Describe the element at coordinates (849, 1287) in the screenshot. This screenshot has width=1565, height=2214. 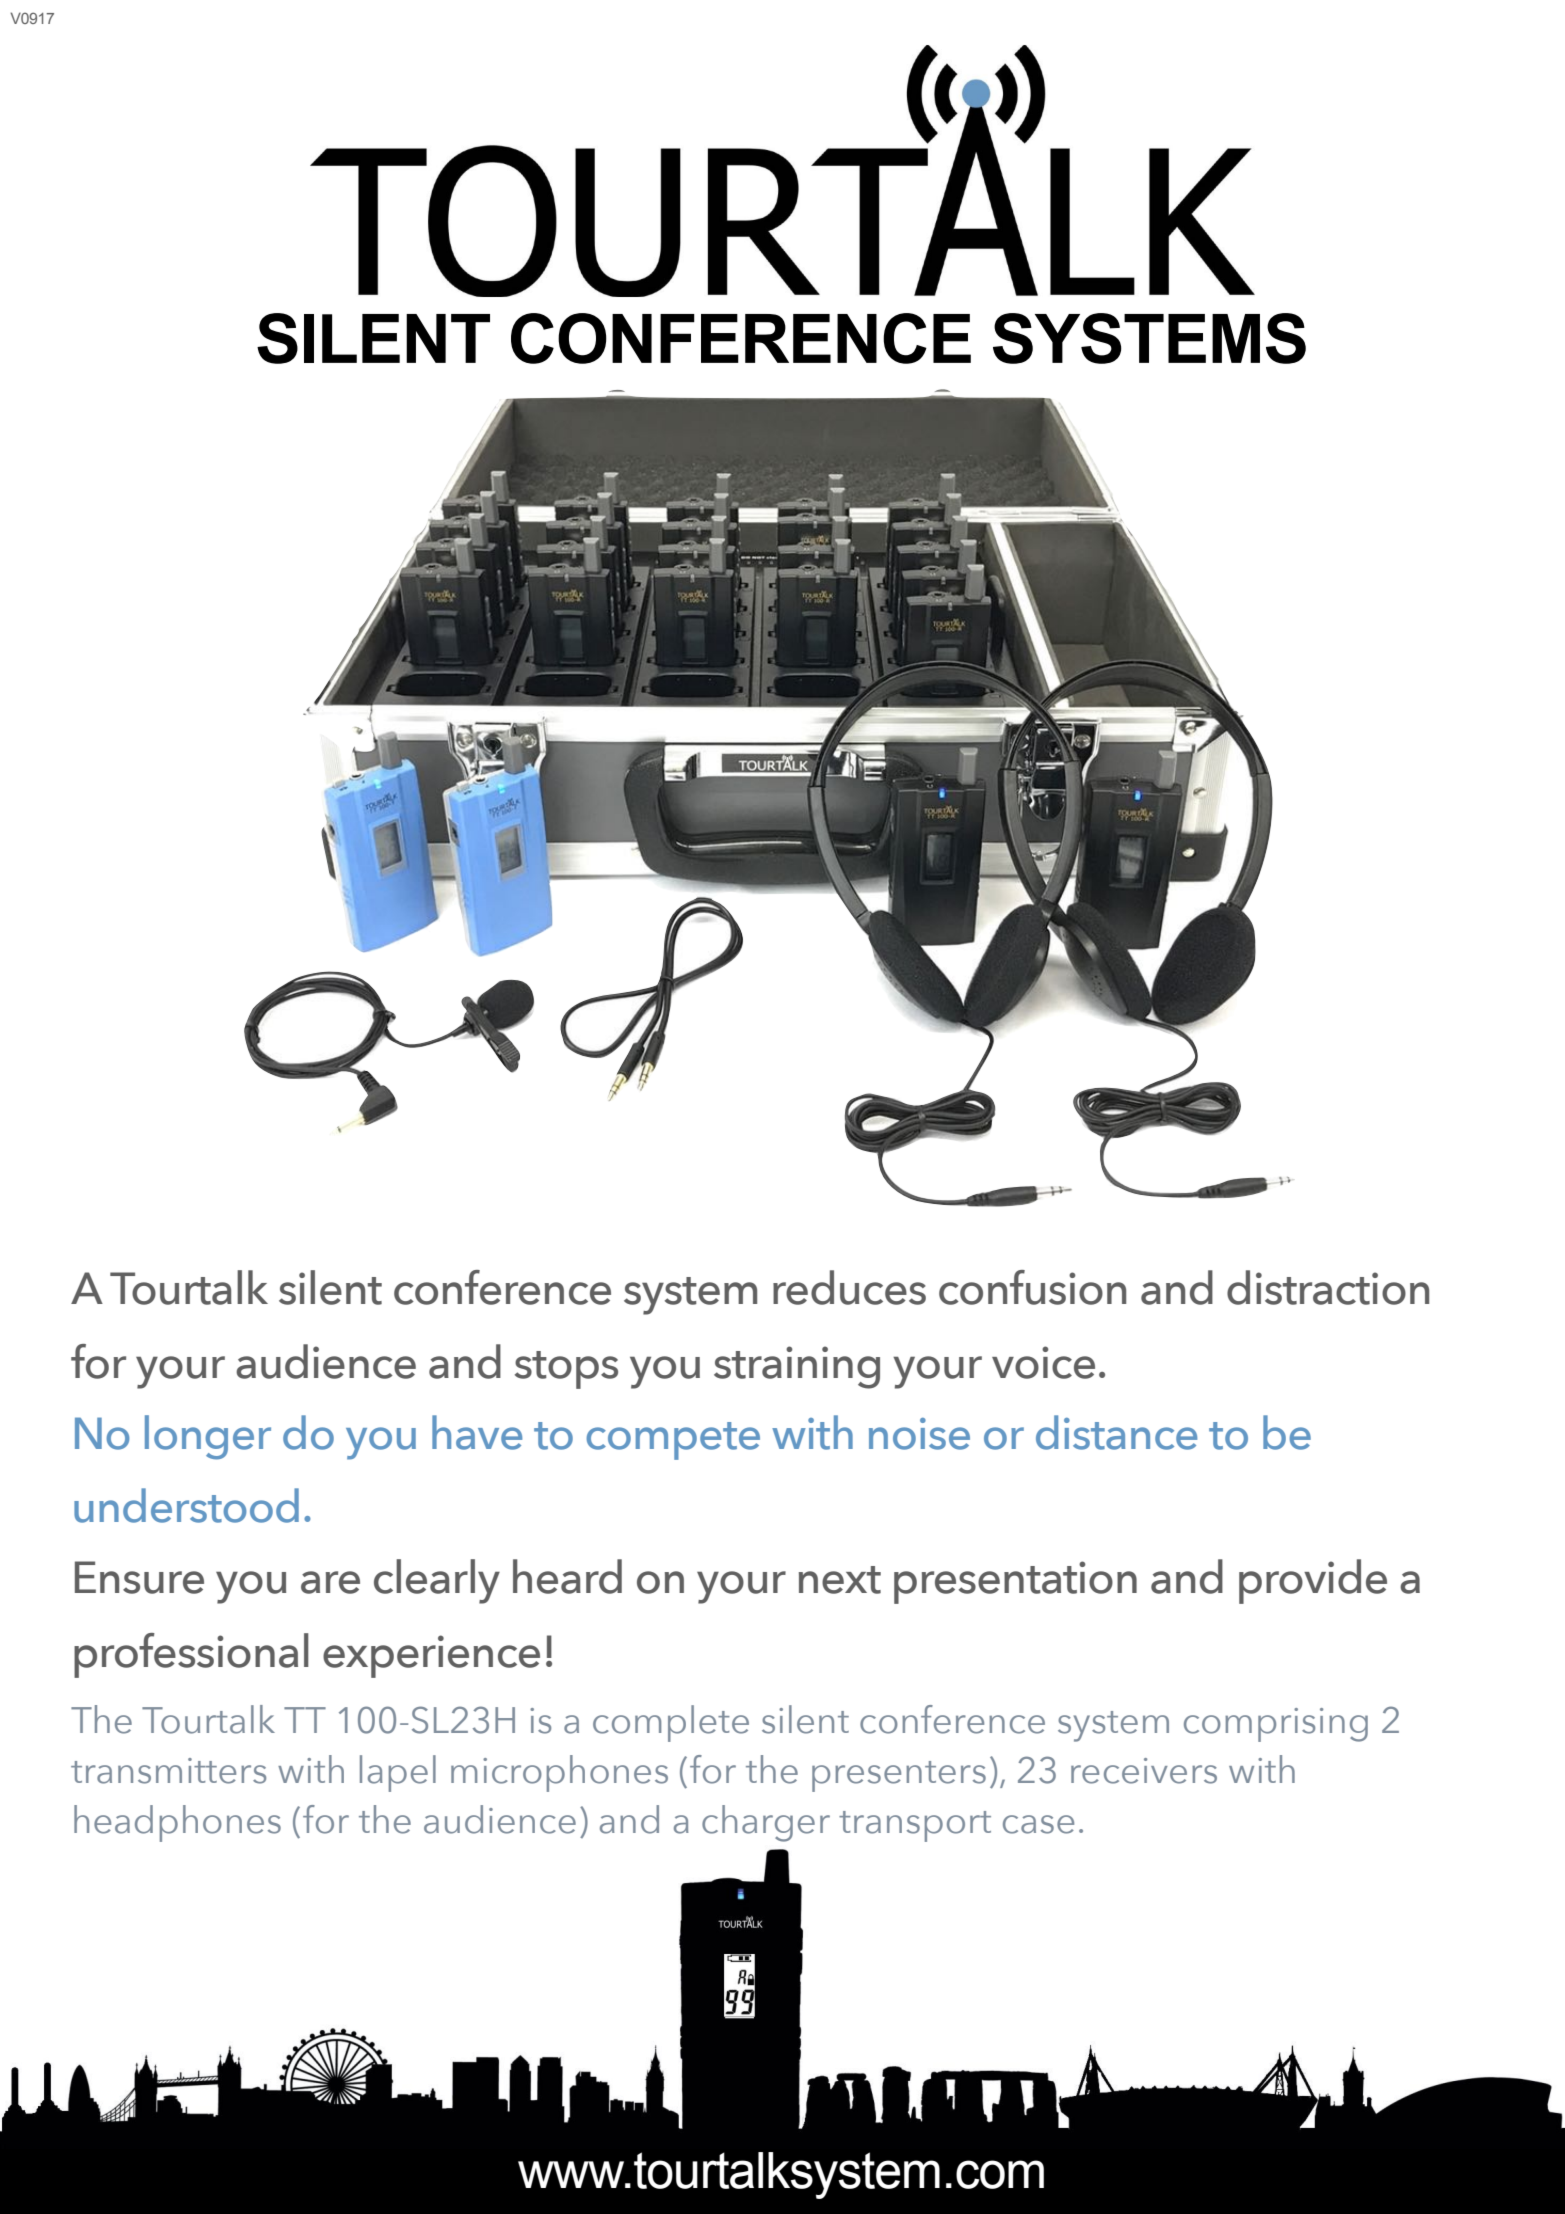
I see `reduces` at that location.
